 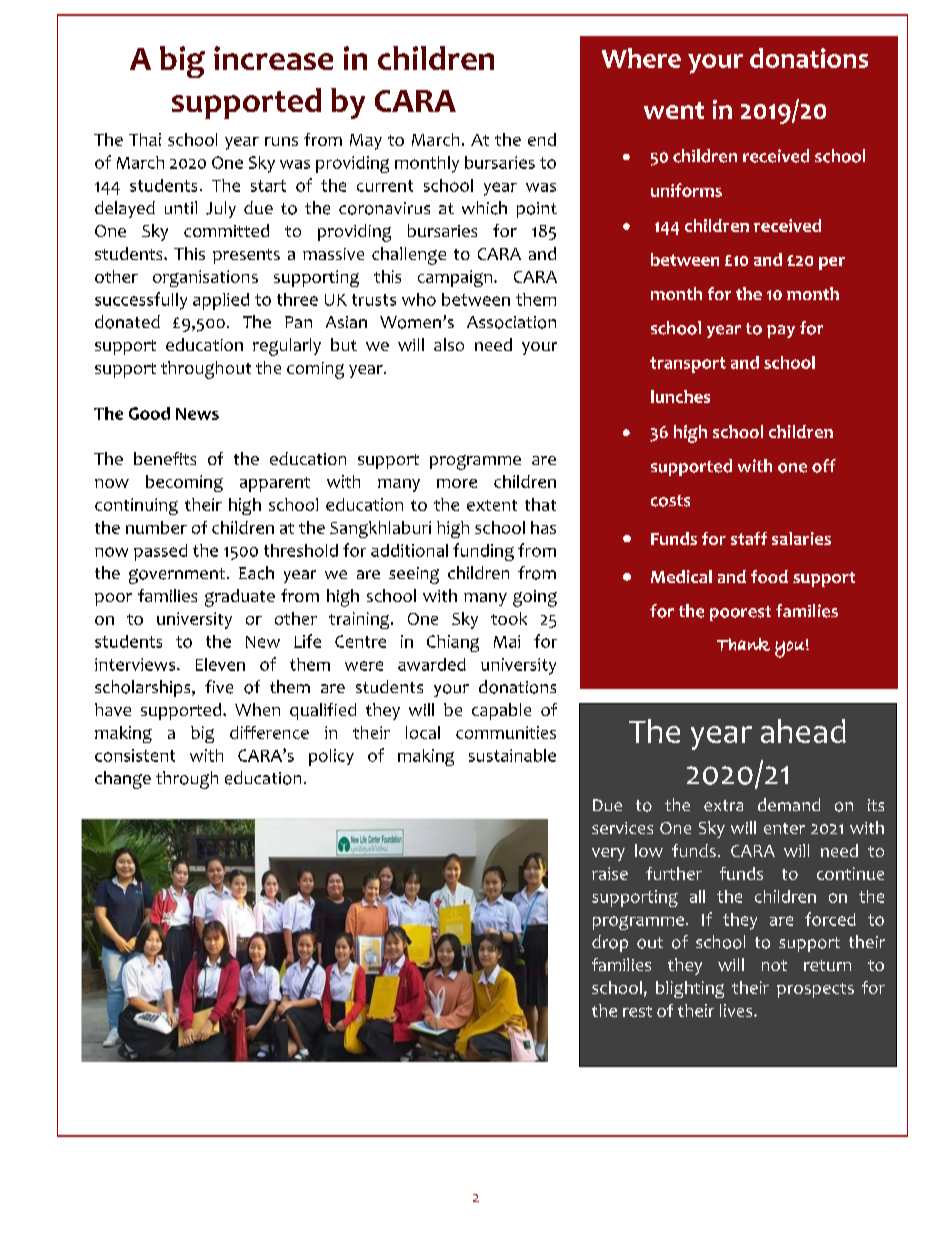 I want to click on transport, so click(x=688, y=365).
